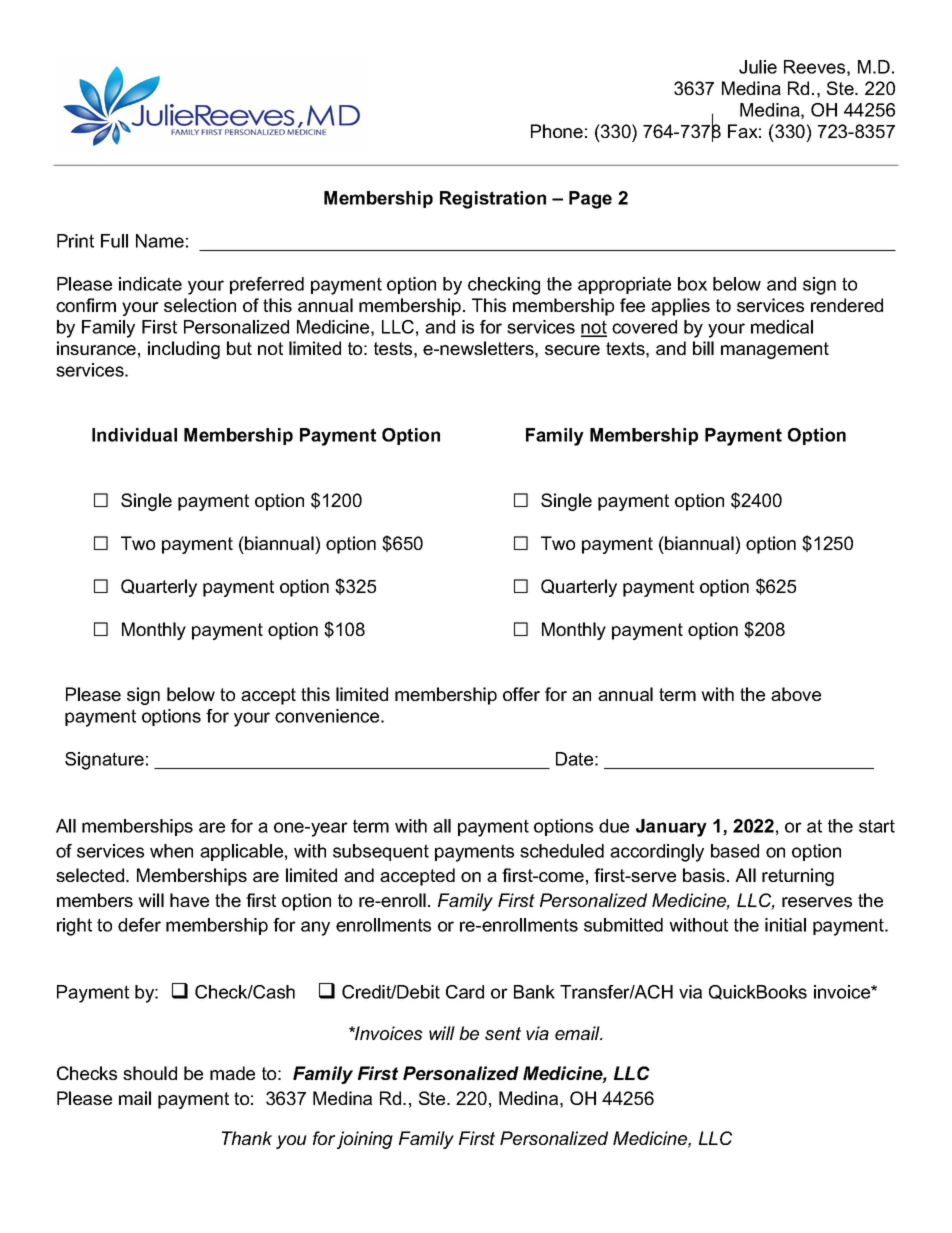 Image resolution: width=952 pixels, height=1233 pixels. I want to click on including, so click(184, 350).
